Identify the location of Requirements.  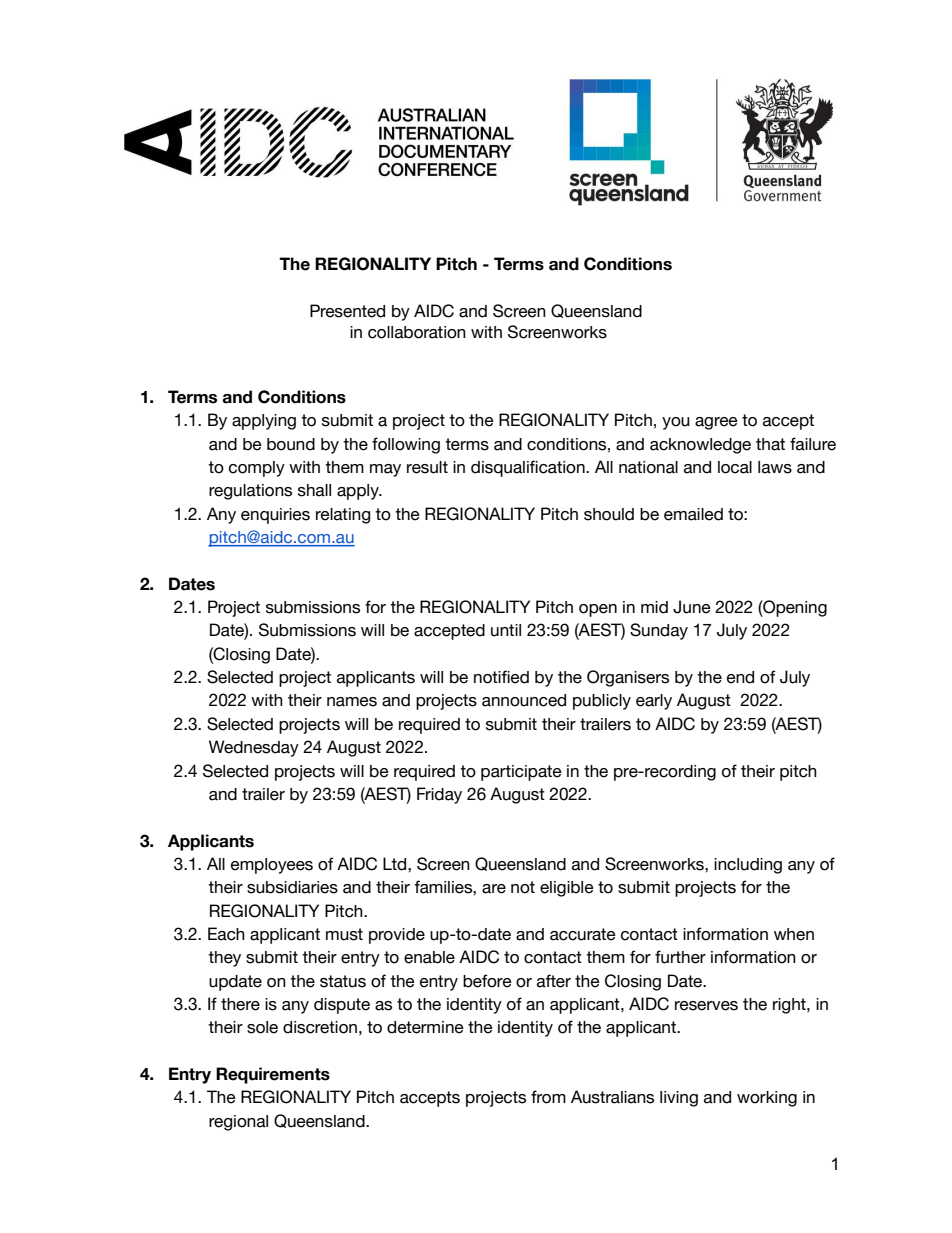
(273, 1075).
